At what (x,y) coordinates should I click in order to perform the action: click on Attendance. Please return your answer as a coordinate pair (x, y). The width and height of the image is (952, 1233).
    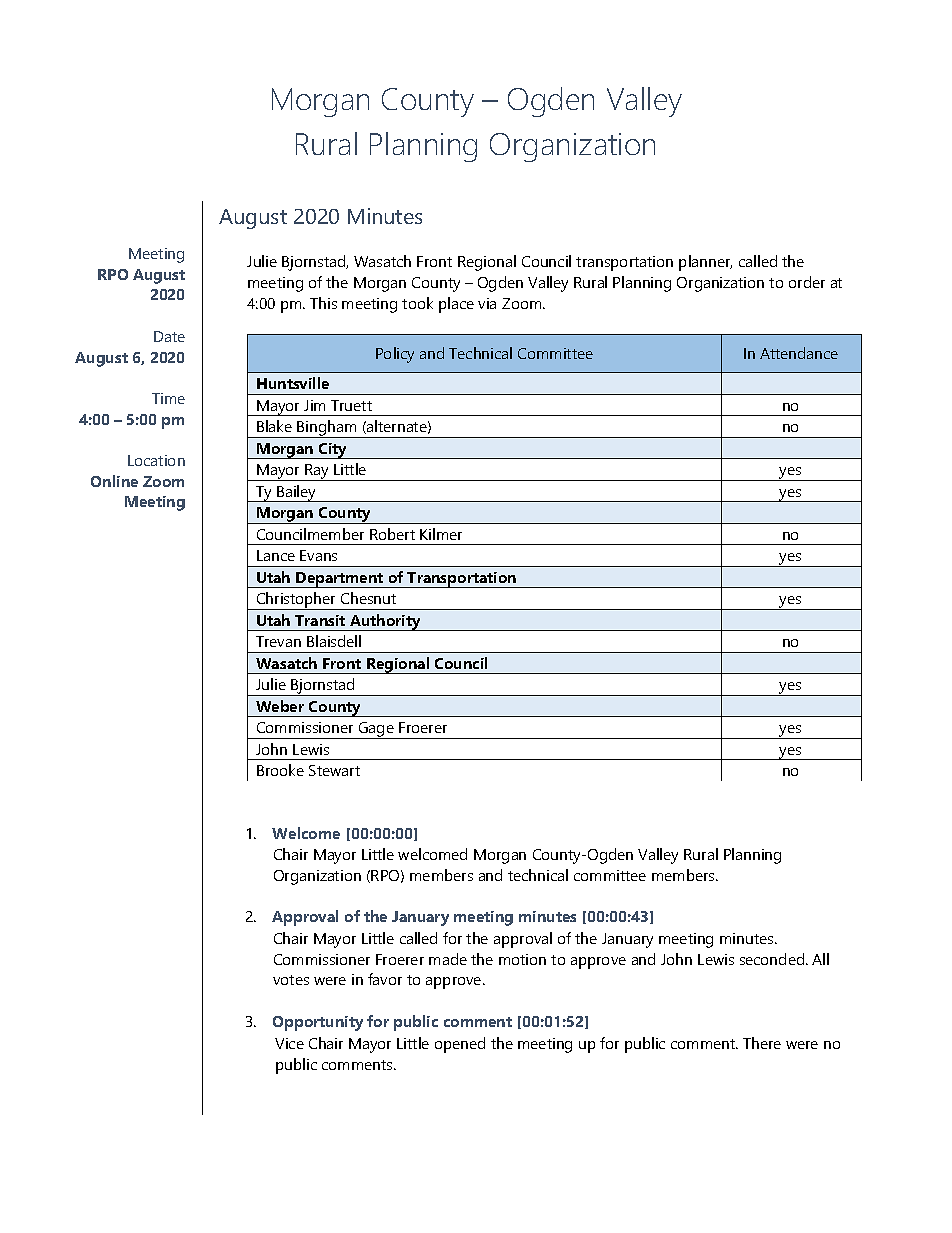
    Looking at the image, I should click on (799, 353).
